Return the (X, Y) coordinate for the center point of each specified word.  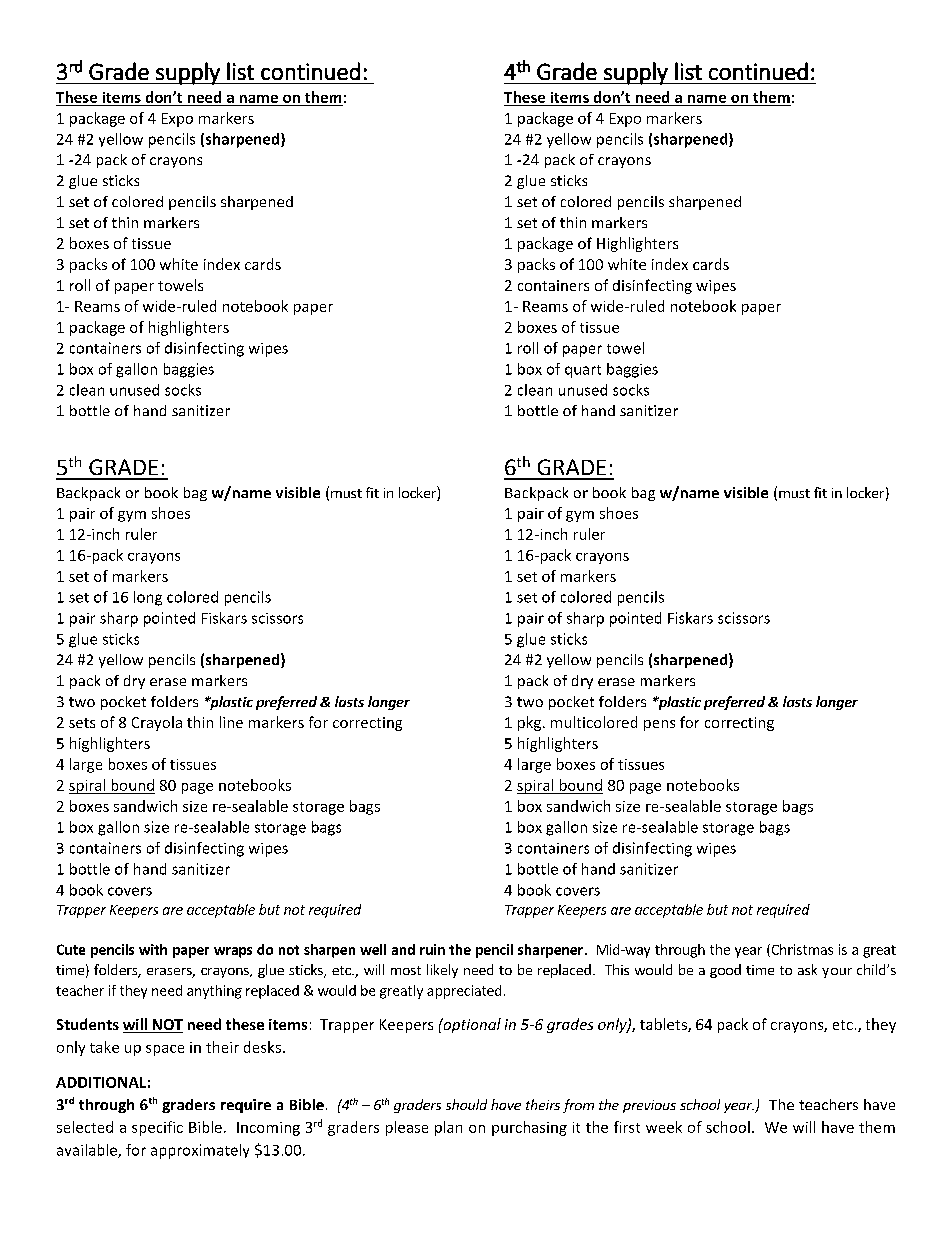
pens (659, 725)
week (664, 1127)
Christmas (801, 950)
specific (157, 1128)
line (231, 722)
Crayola (157, 723)
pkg (531, 723)
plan (448, 1128)
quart (583, 371)
